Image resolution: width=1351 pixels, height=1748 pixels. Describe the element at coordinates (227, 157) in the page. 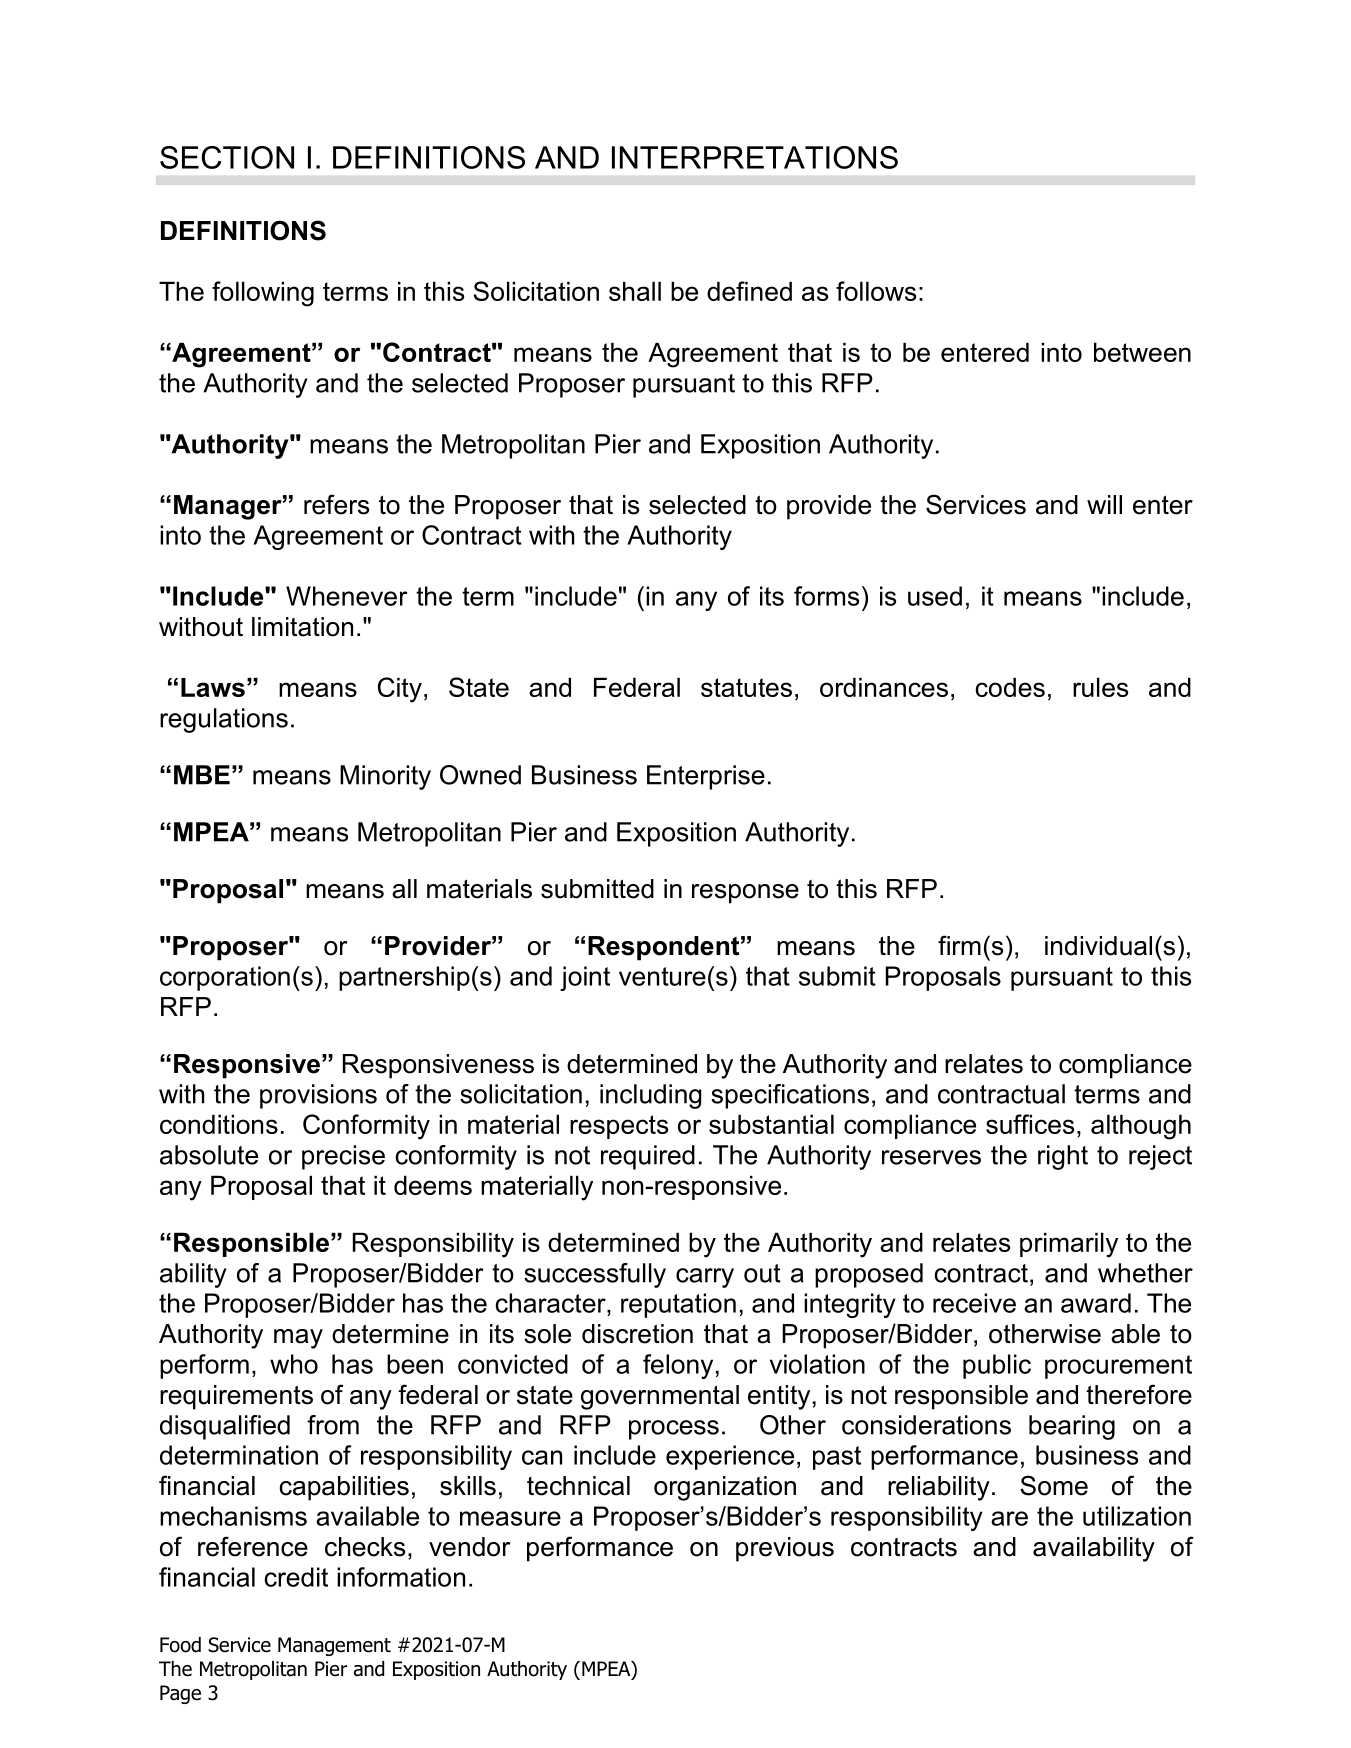

I see `SECTION` at that location.
